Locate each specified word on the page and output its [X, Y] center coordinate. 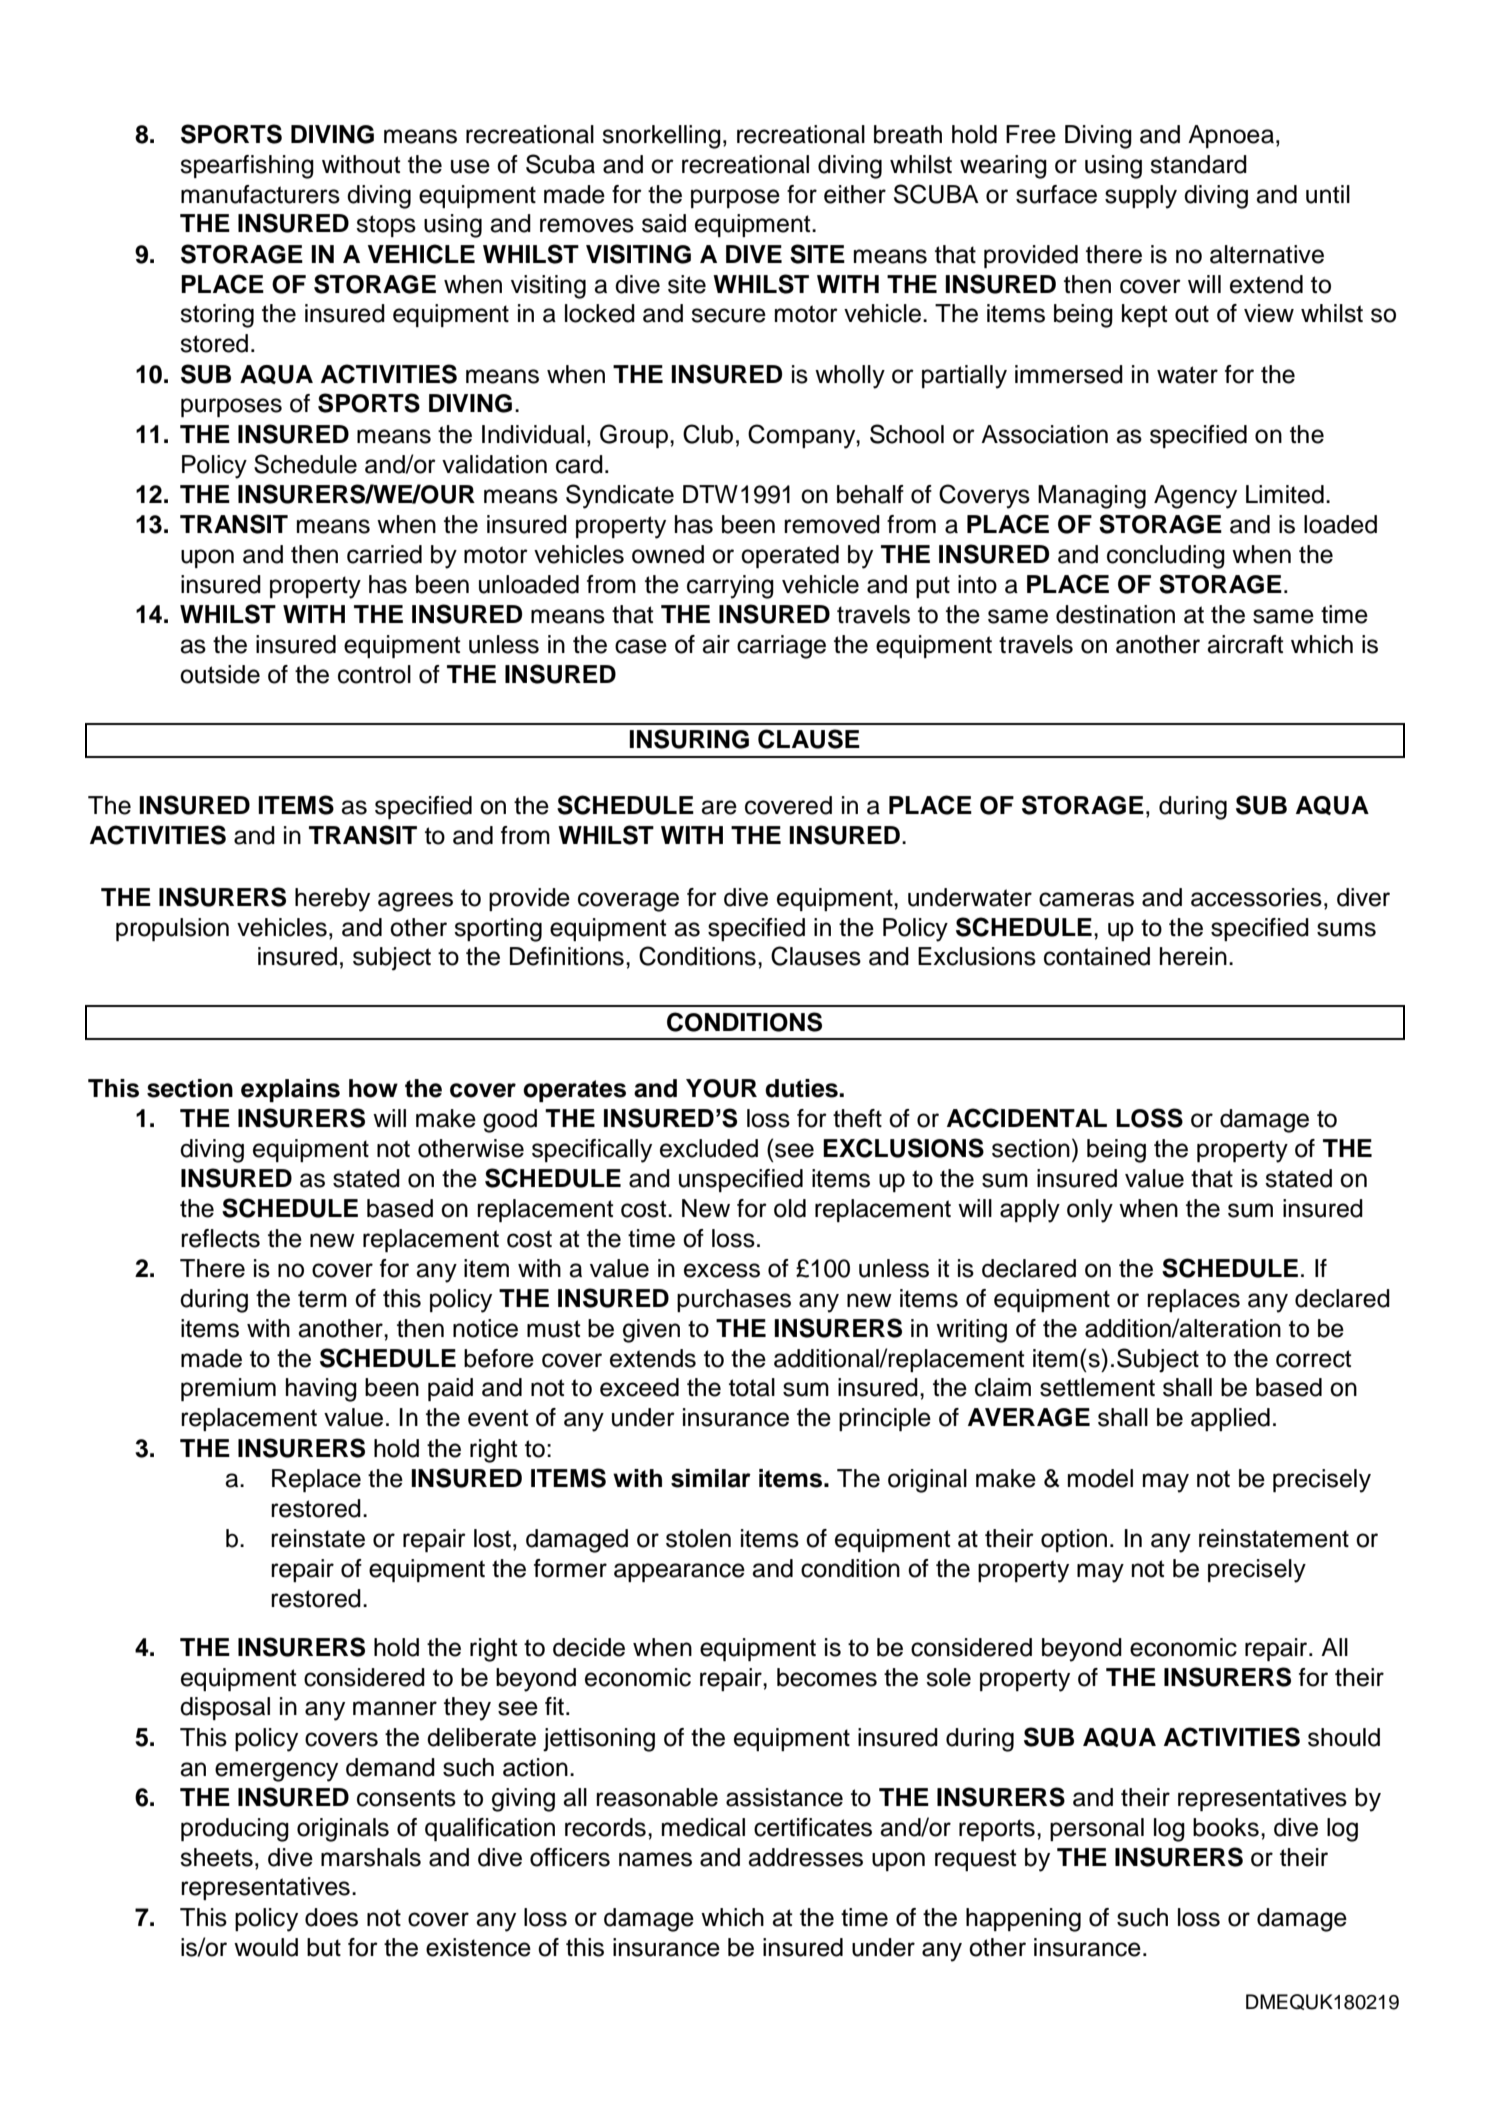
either [855, 194]
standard [1198, 164]
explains [290, 1090]
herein [1193, 956]
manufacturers [260, 194]
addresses [805, 1857]
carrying [730, 587]
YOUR [721, 1088]
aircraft [1245, 644]
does [331, 1917]
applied [1230, 1419]
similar [711, 1478]
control [374, 674]
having [321, 1390]
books [1226, 1827]
